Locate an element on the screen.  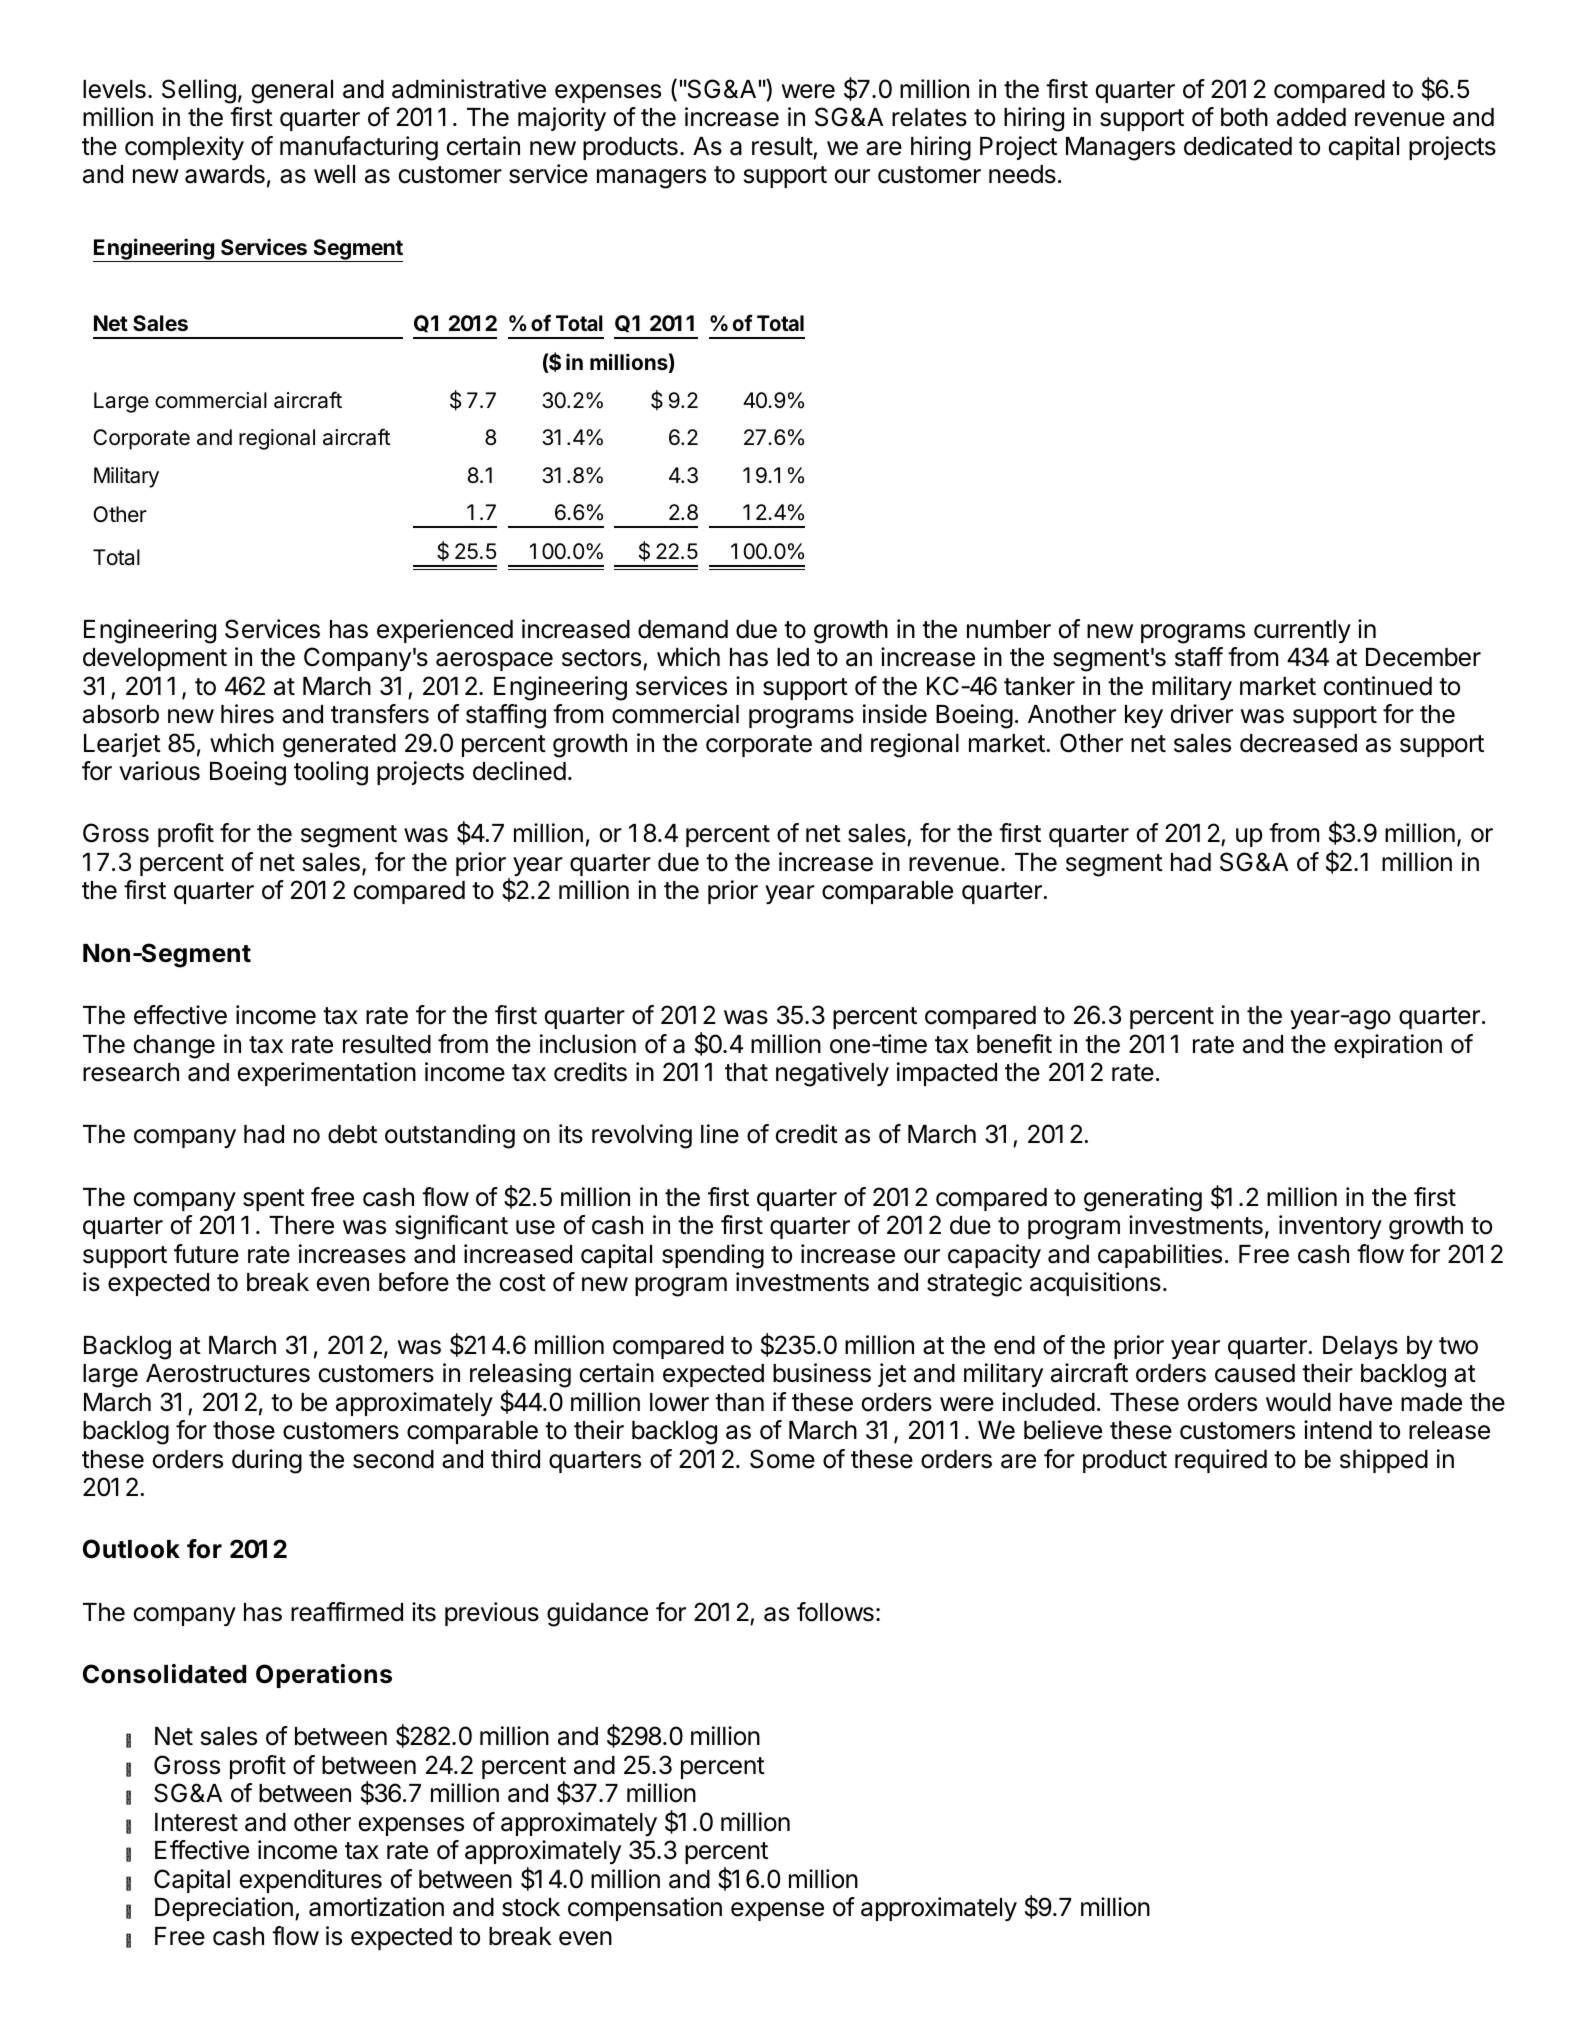
future is located at coordinates (206, 1254).
